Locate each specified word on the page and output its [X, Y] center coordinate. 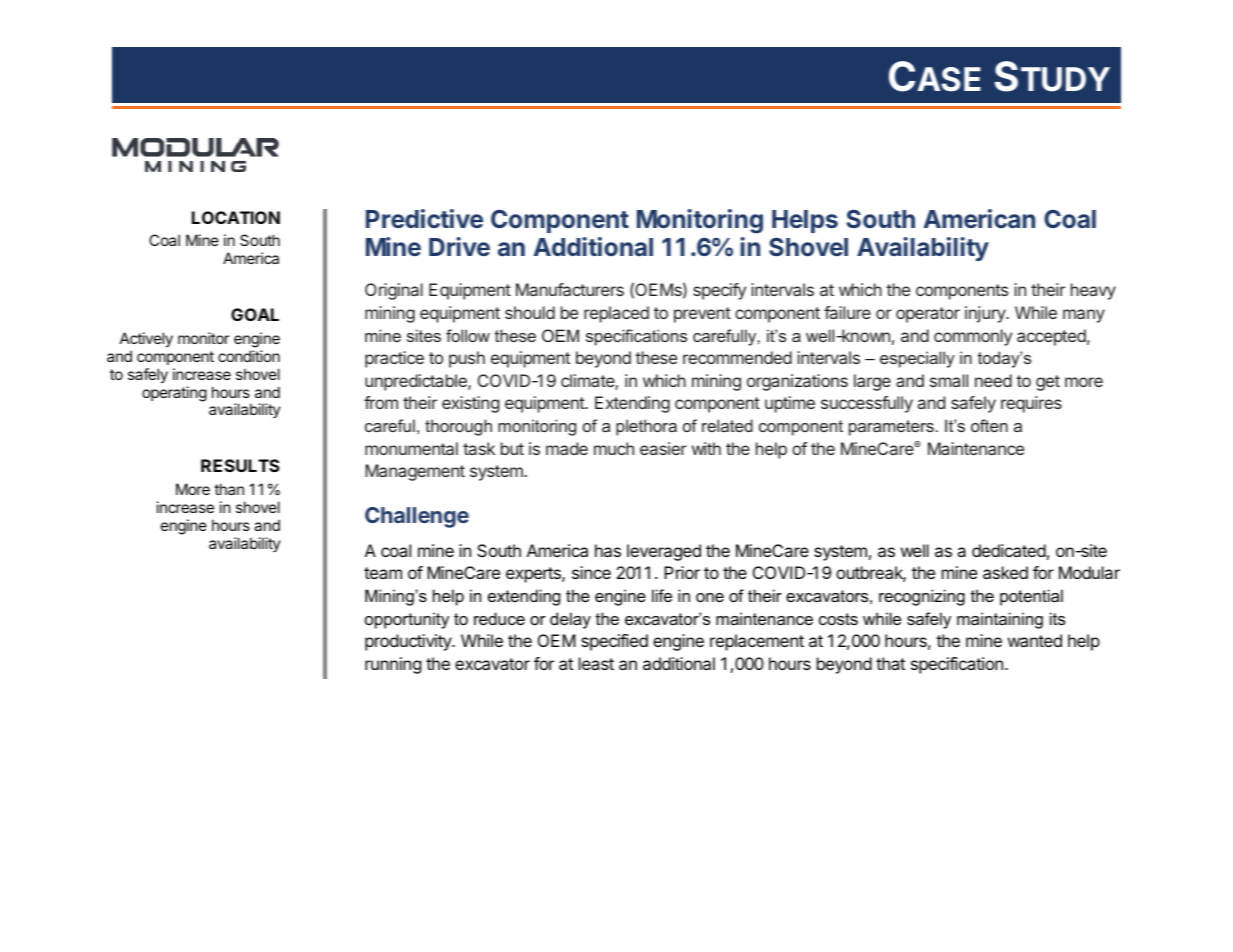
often [989, 425]
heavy [1093, 291]
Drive [459, 246]
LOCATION [236, 217]
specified [614, 642]
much [614, 448]
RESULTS [240, 465]
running [393, 665]
